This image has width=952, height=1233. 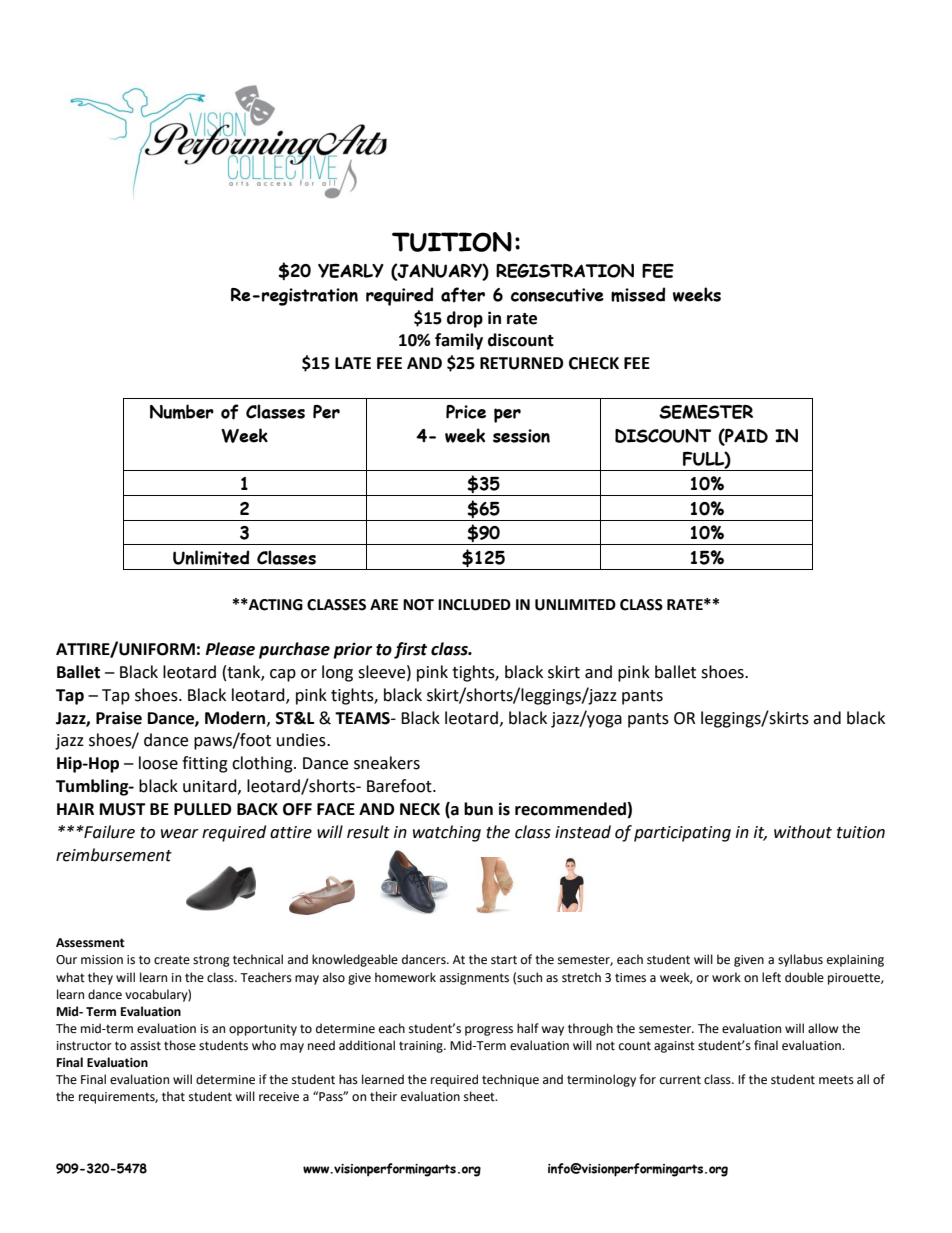 What do you see at coordinates (182, 411) in the image?
I see `Number` at bounding box center [182, 411].
